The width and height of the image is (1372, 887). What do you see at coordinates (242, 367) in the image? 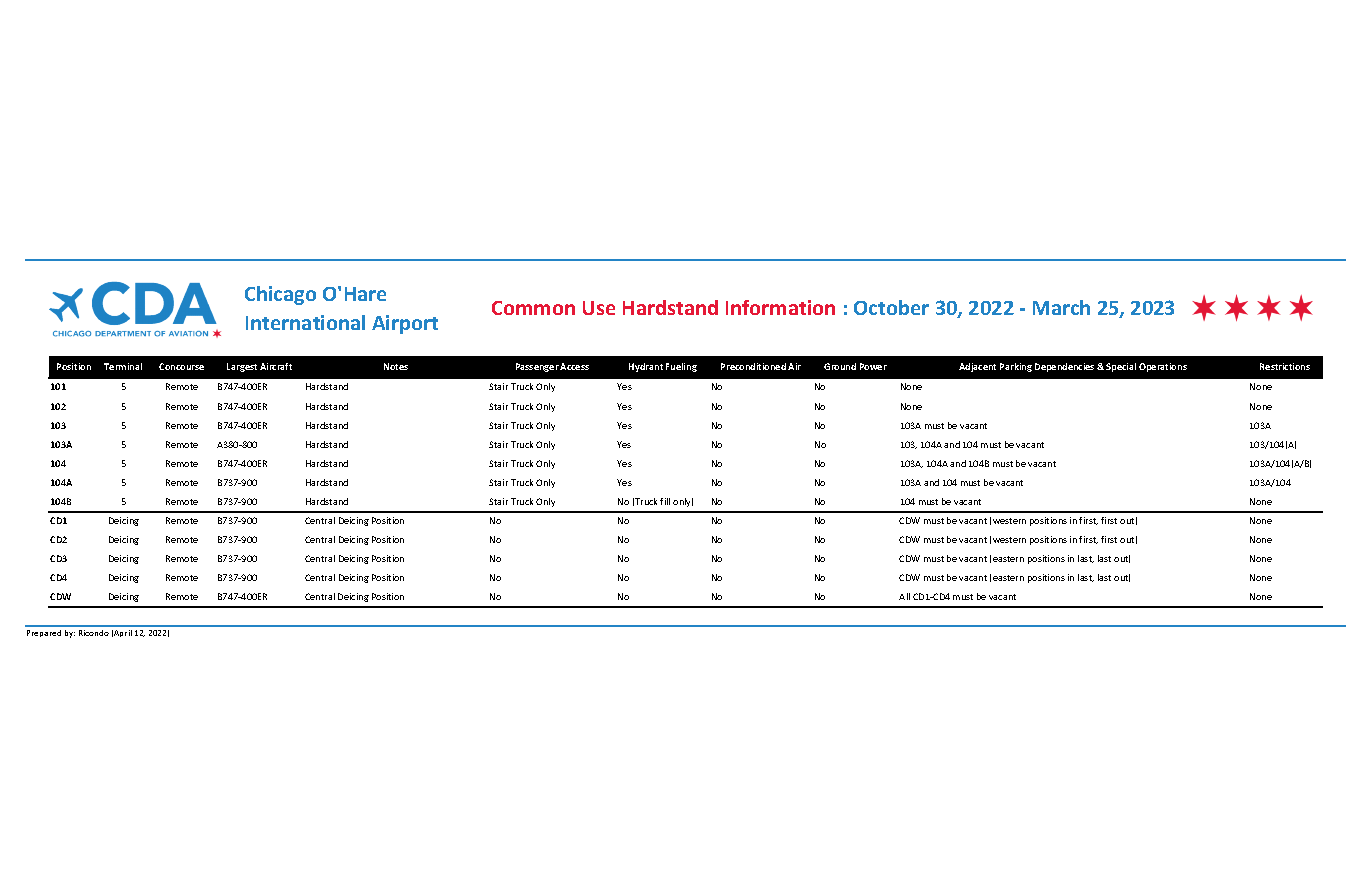
I see `Largest` at bounding box center [242, 367].
